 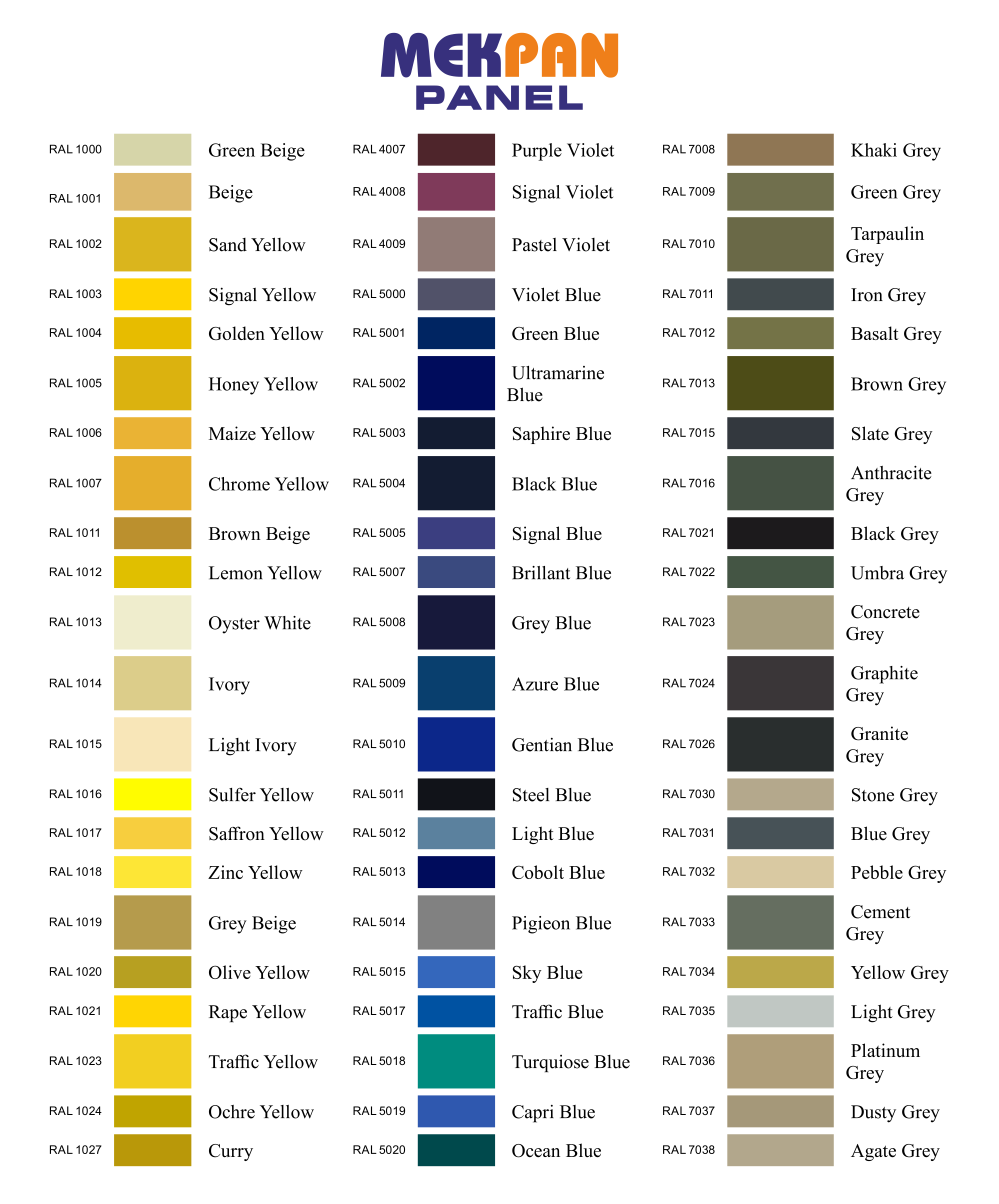 What do you see at coordinates (867, 295) in the page?
I see `Iron` at bounding box center [867, 295].
